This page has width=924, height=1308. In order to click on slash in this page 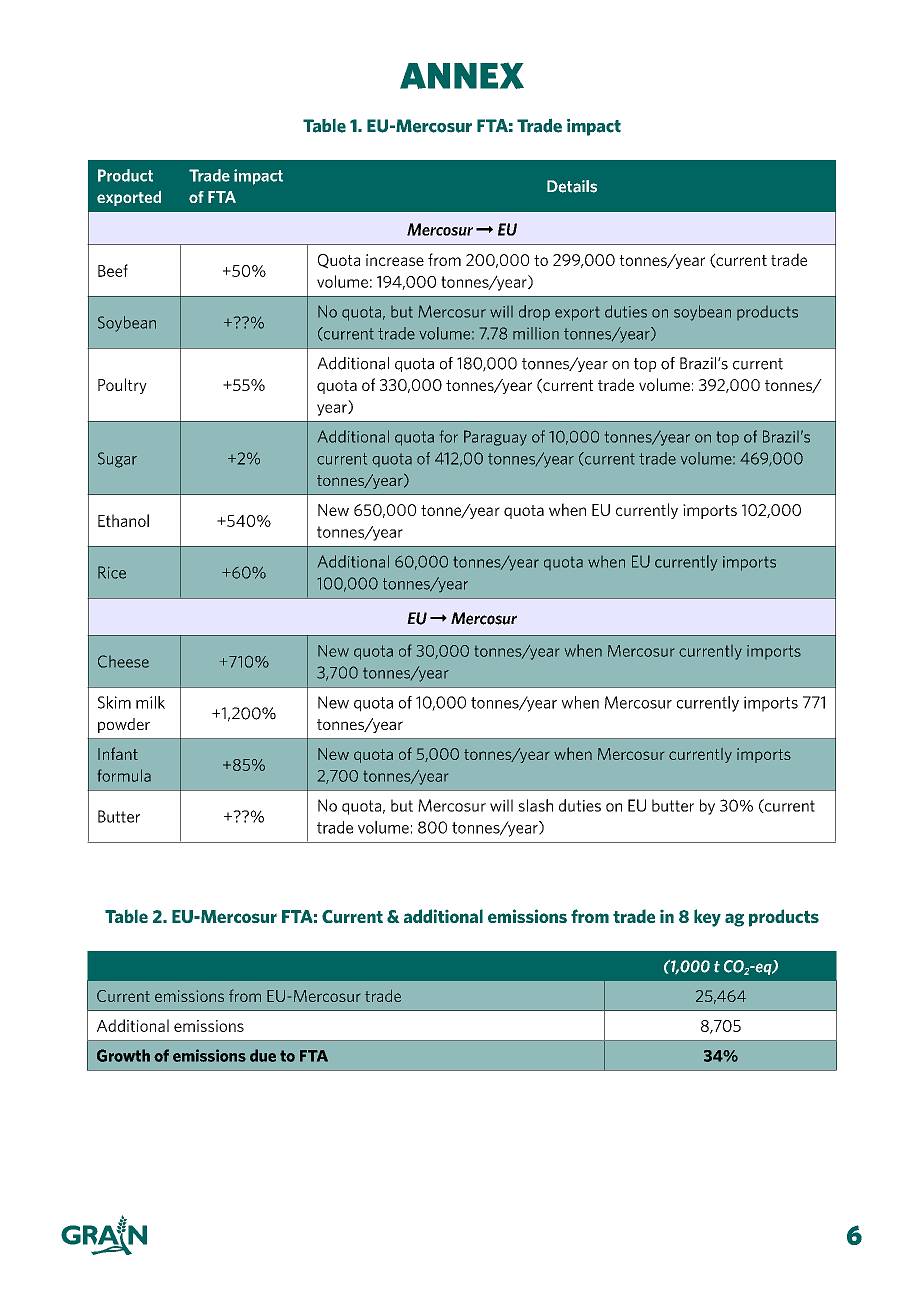, I will do `click(536, 805)`.
